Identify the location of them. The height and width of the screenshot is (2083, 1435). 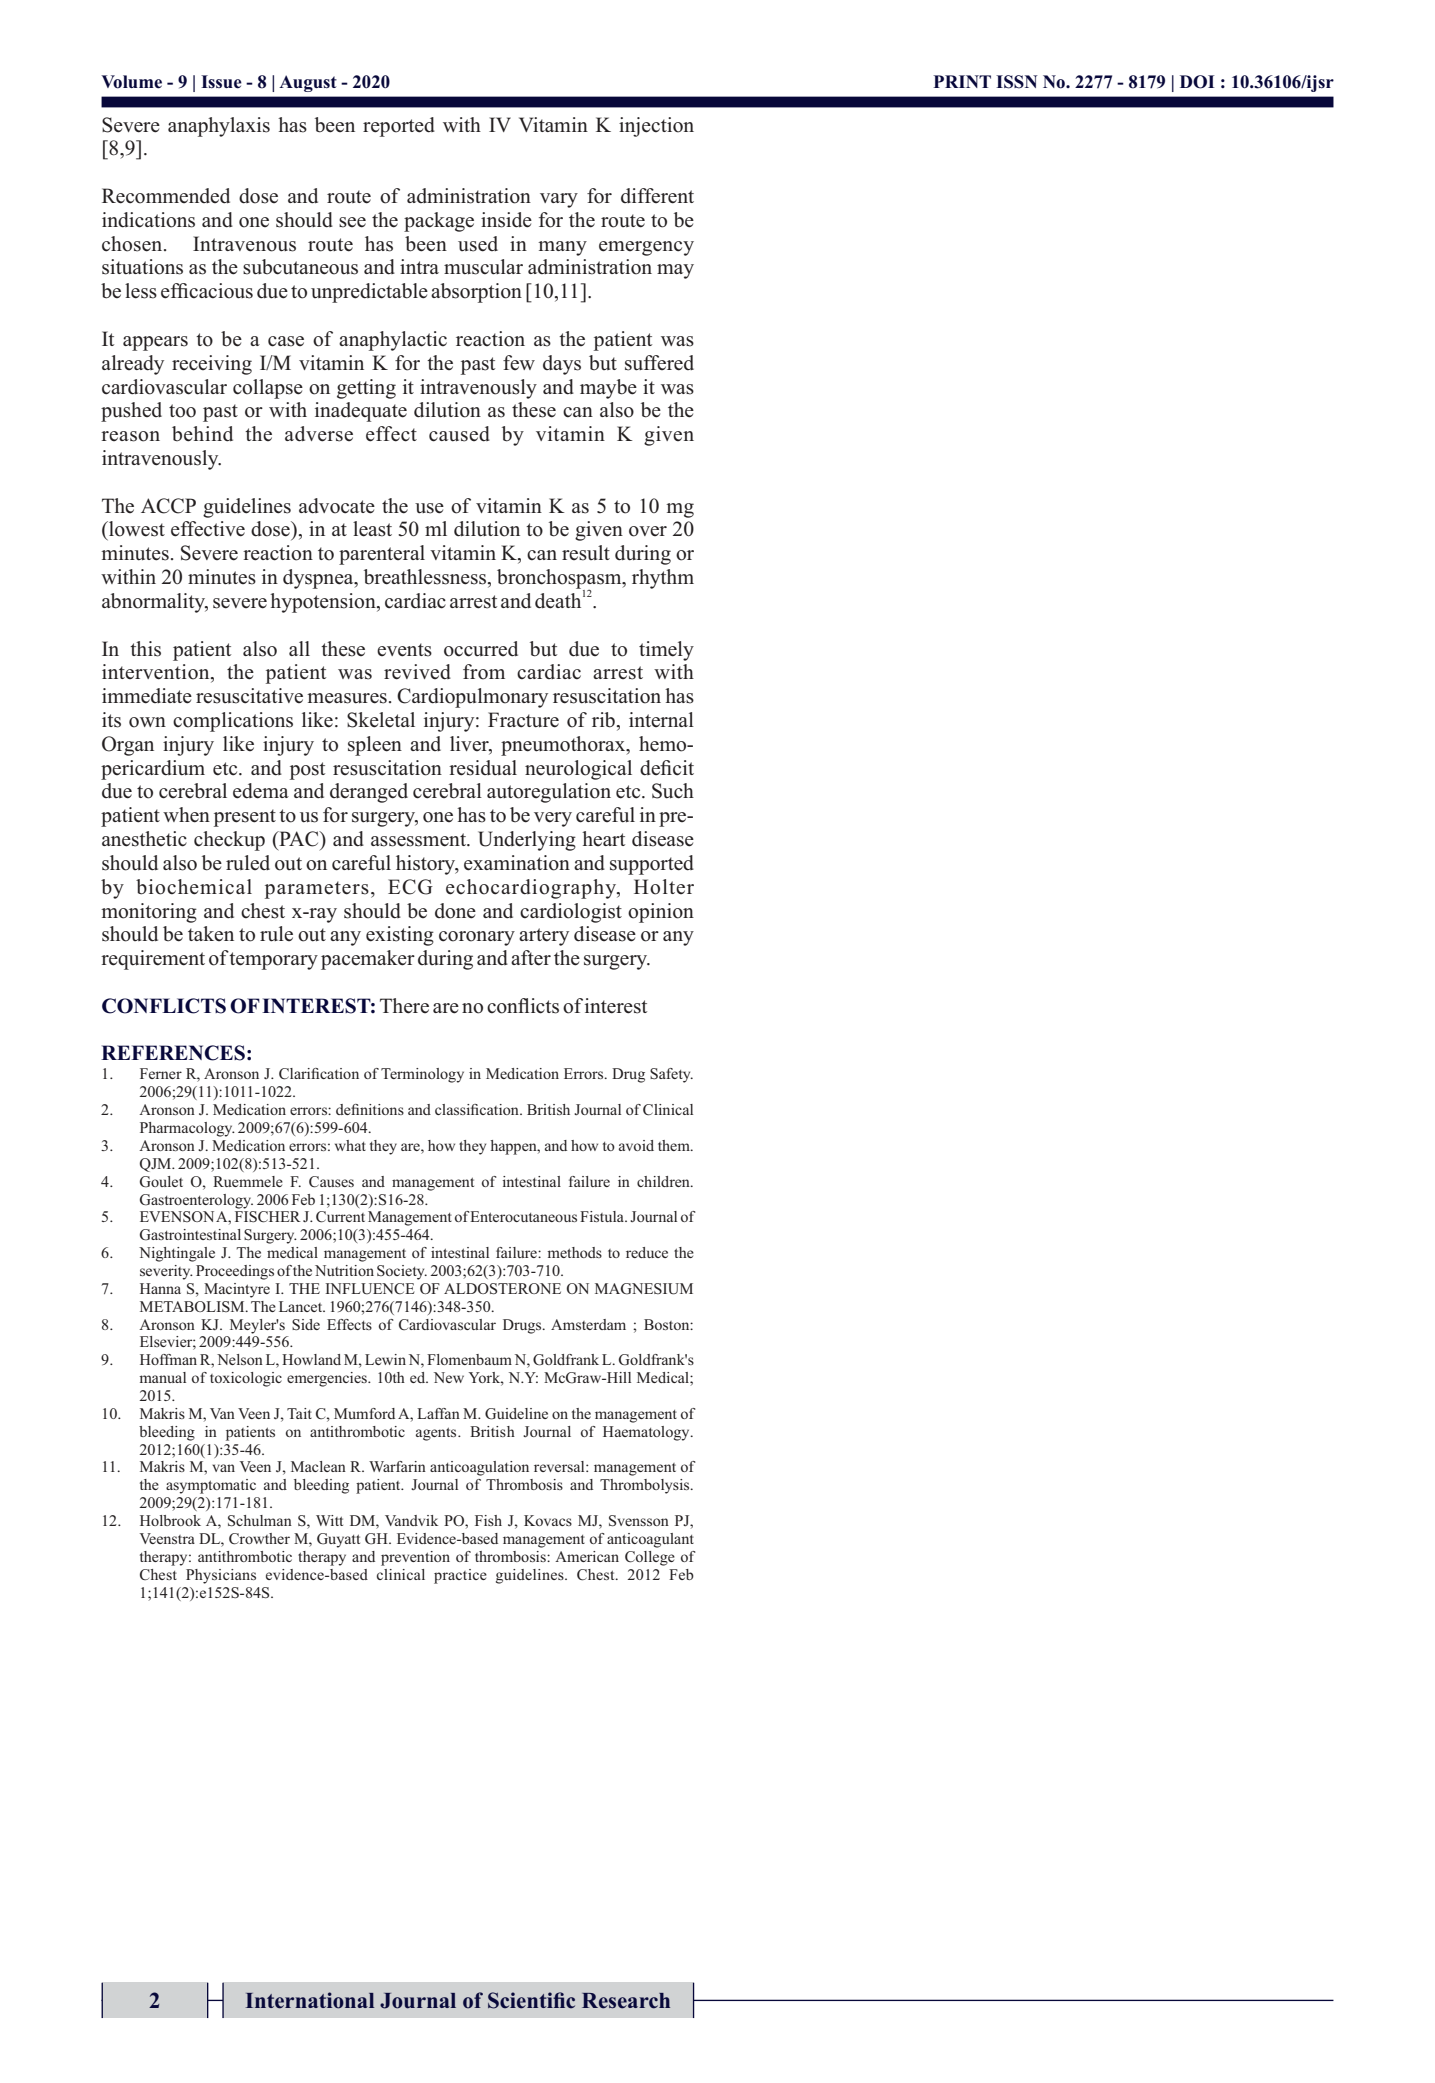
(675, 1145).
